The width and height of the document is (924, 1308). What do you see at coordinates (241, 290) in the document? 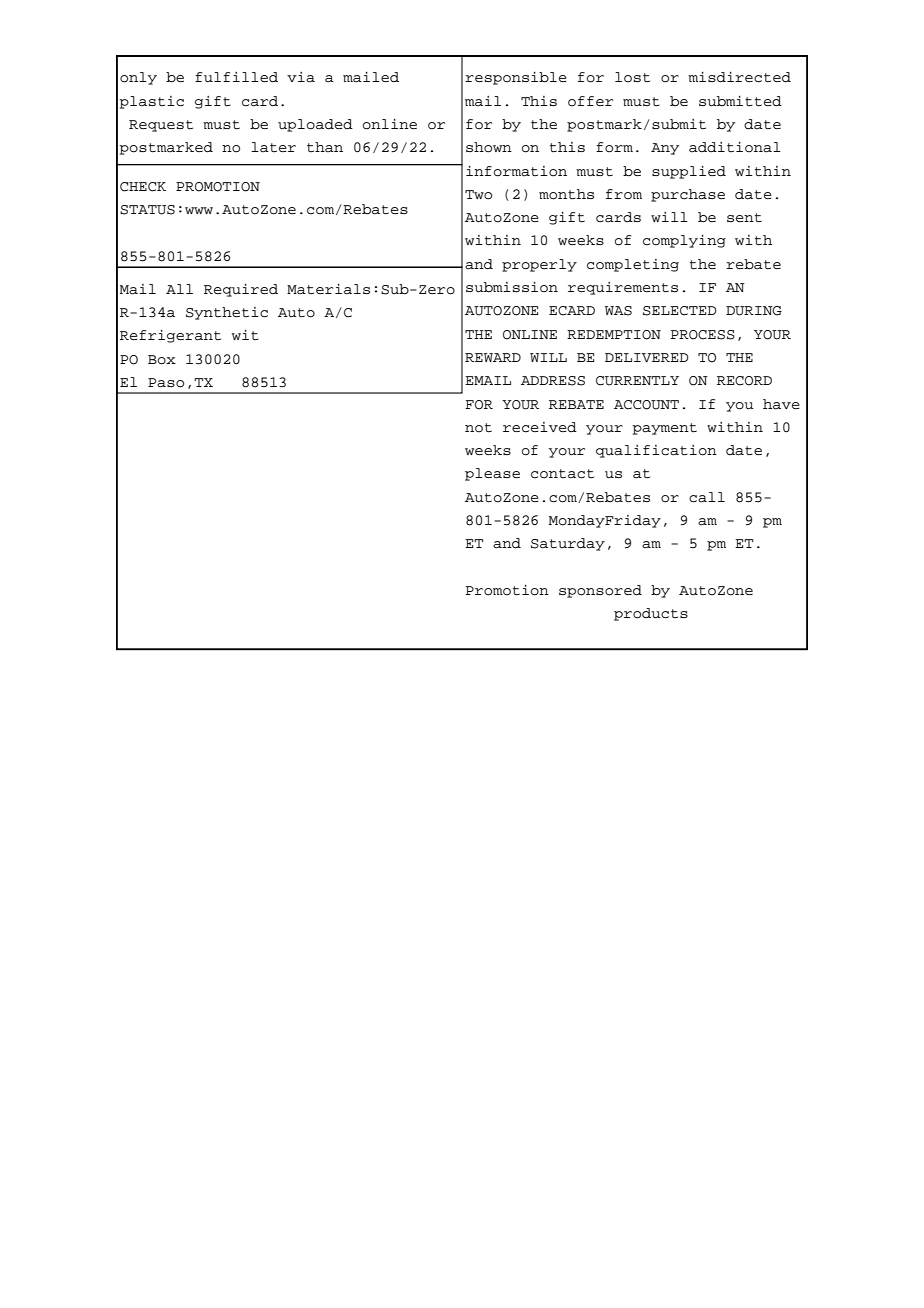
I see `Required` at bounding box center [241, 290].
